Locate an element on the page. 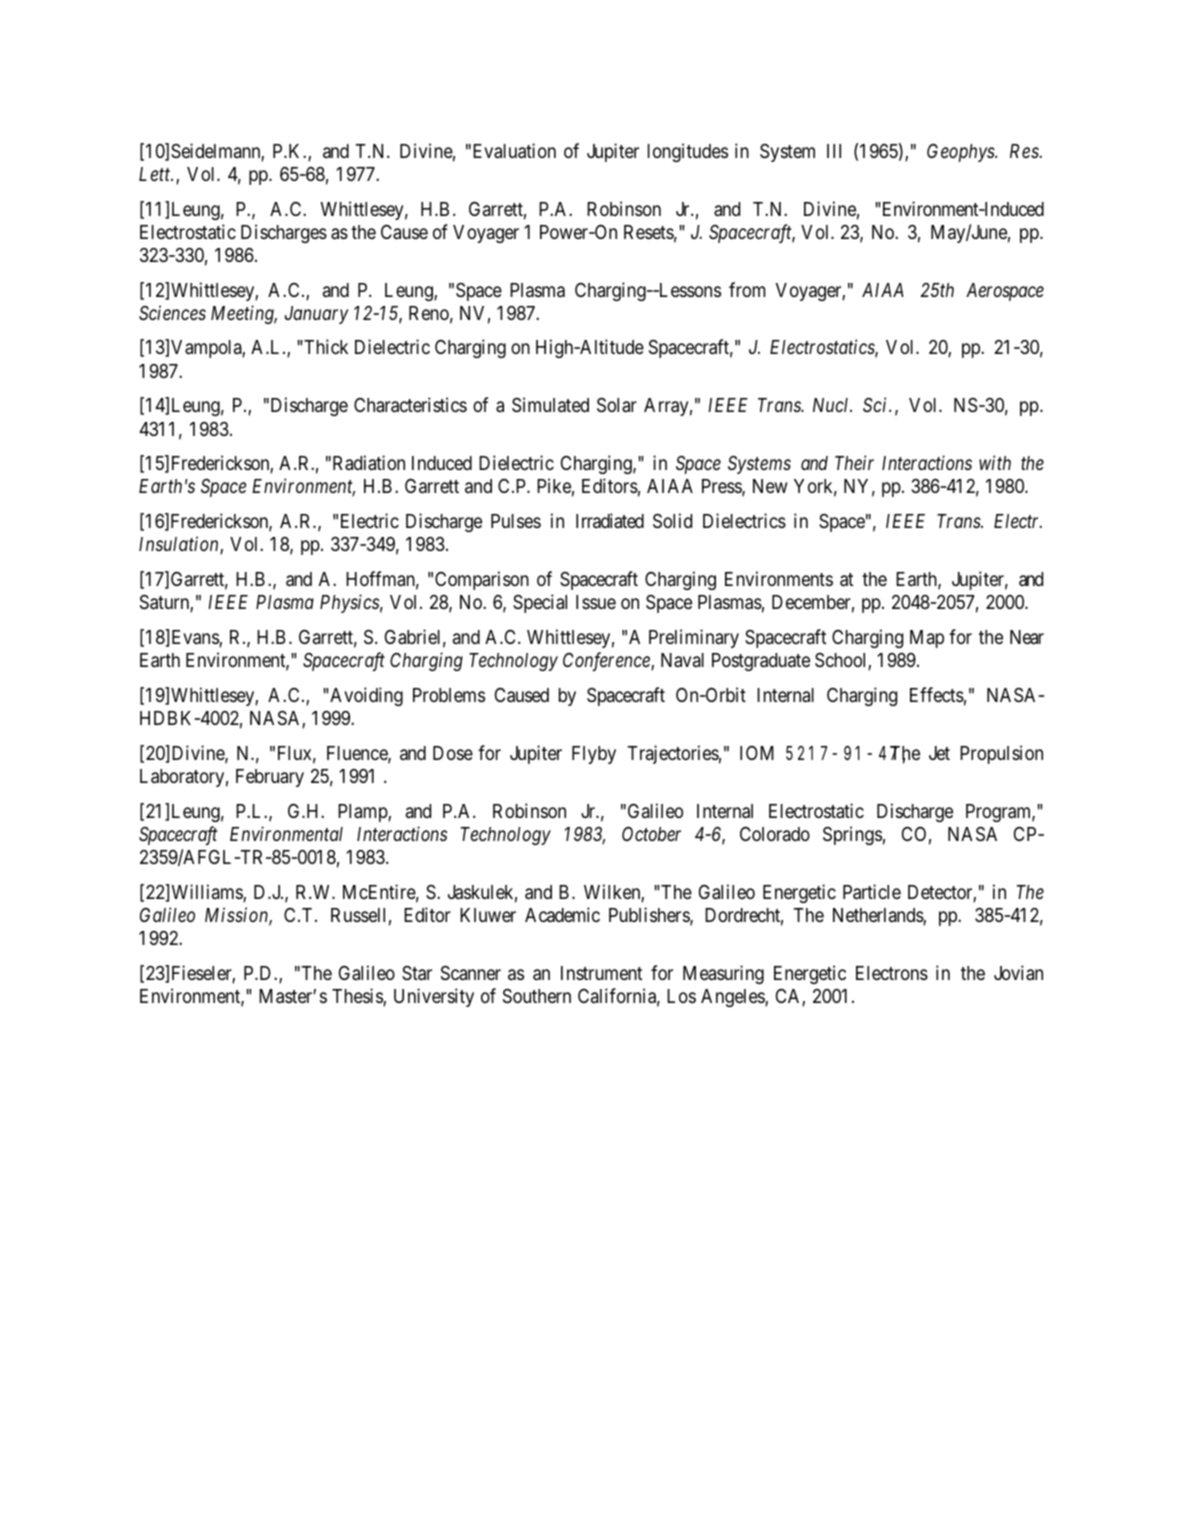 The height and width of the page is (1528, 1181). Map is located at coordinates (927, 639).
